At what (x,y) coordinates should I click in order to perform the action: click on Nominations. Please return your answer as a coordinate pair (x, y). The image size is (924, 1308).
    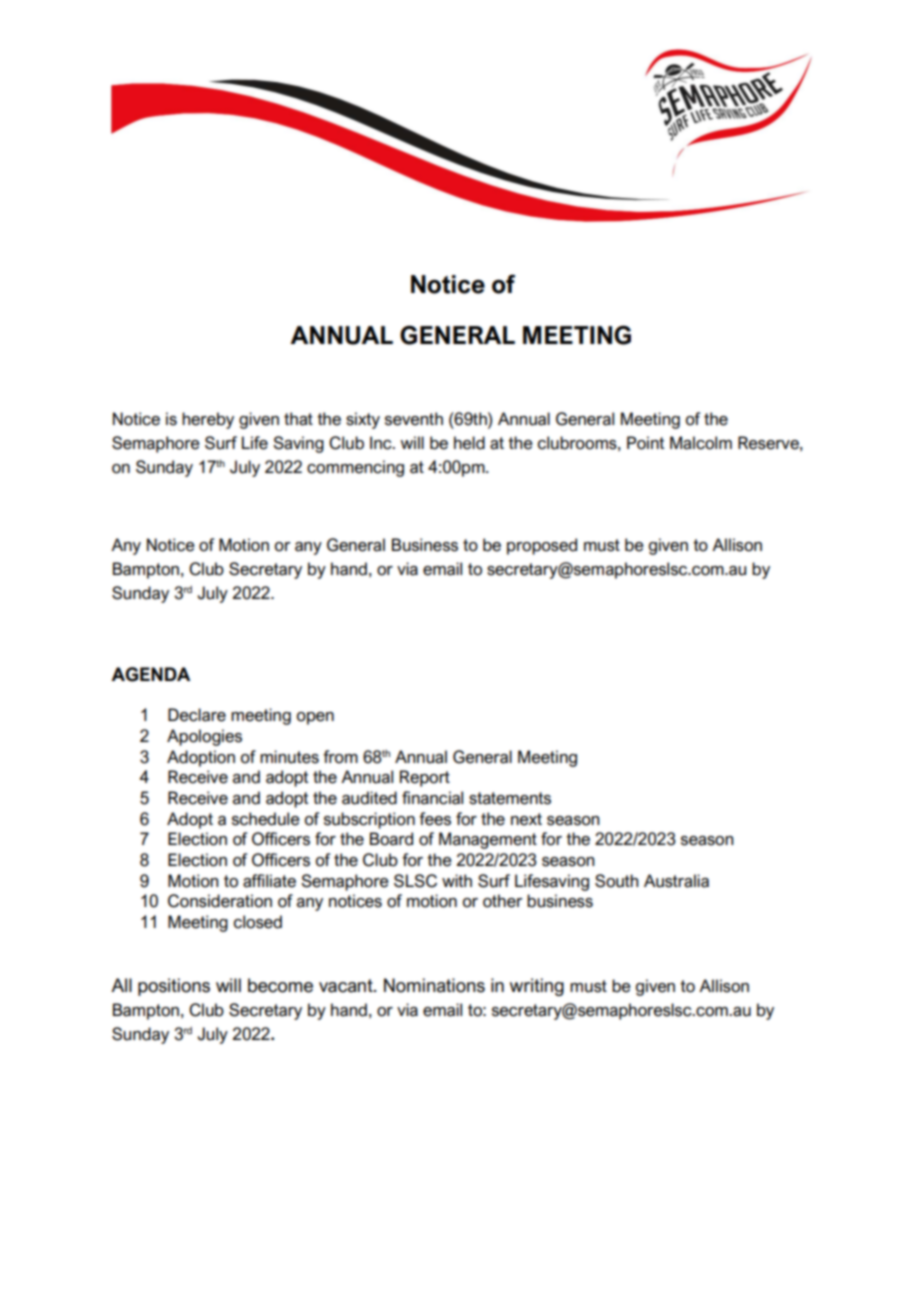
    Looking at the image, I should click on (434, 985).
